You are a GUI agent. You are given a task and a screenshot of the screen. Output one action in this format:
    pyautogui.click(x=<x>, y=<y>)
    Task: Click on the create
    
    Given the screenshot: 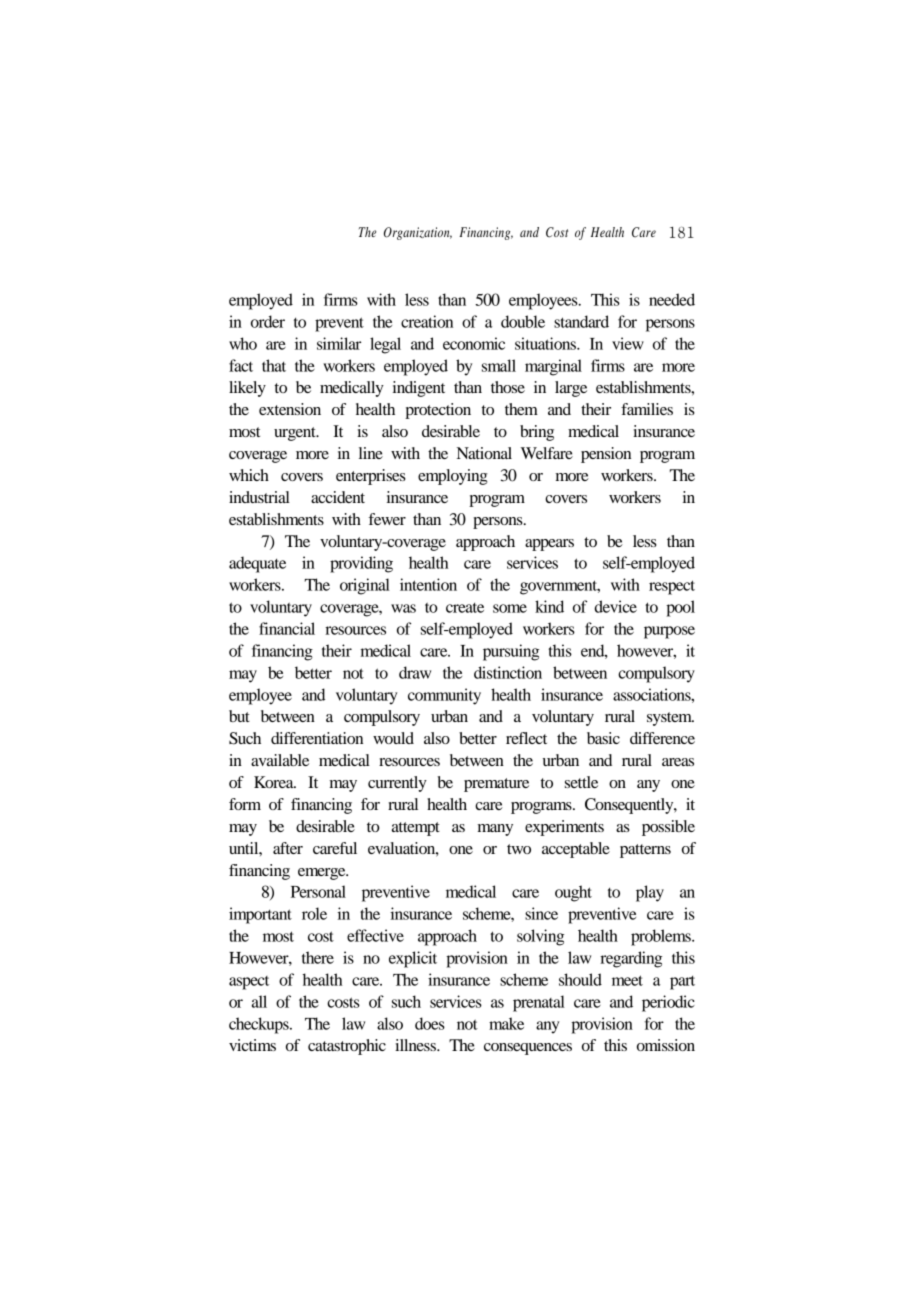 What is the action you would take?
    pyautogui.click(x=465, y=608)
